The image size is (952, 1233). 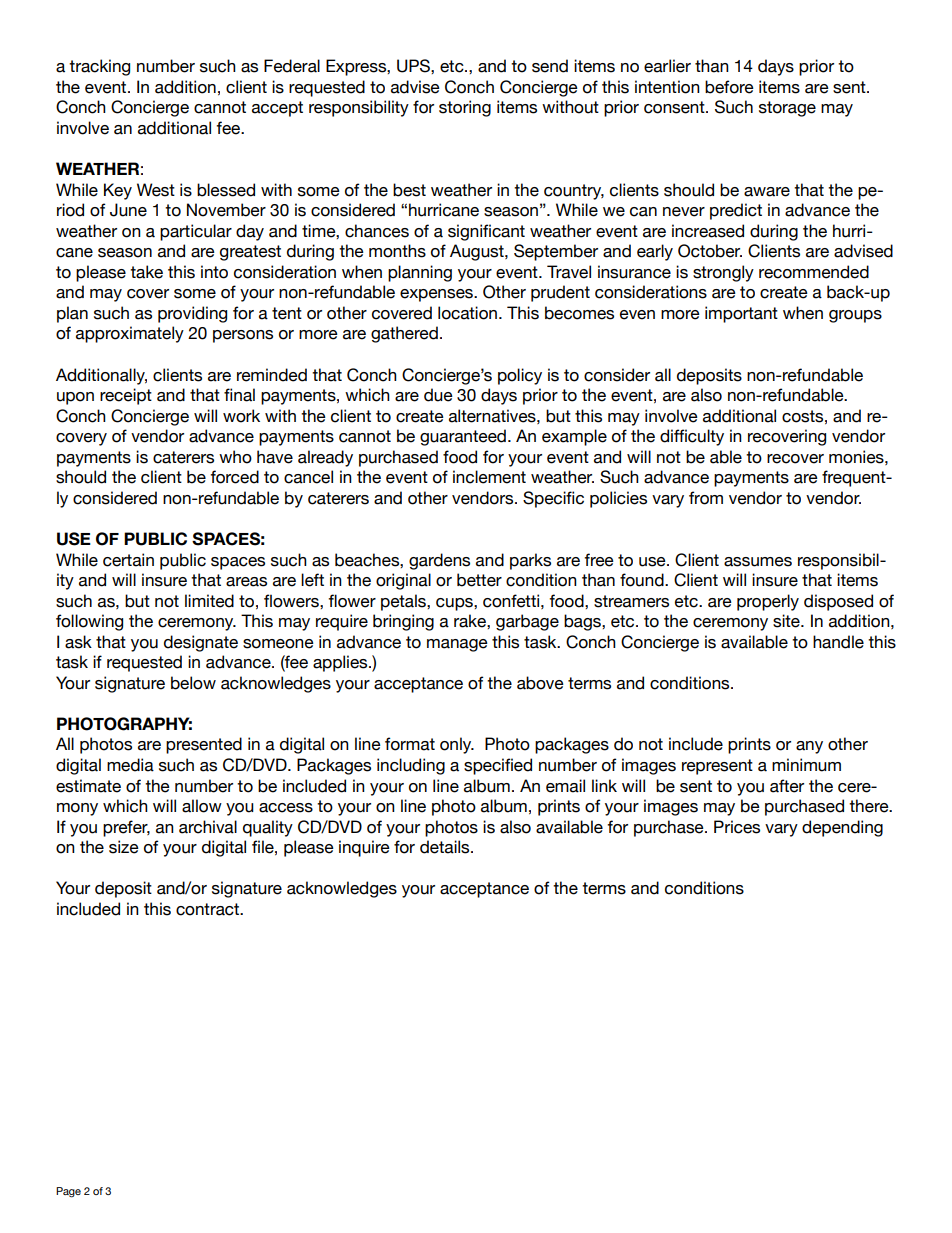 I want to click on location, so click(x=467, y=313).
